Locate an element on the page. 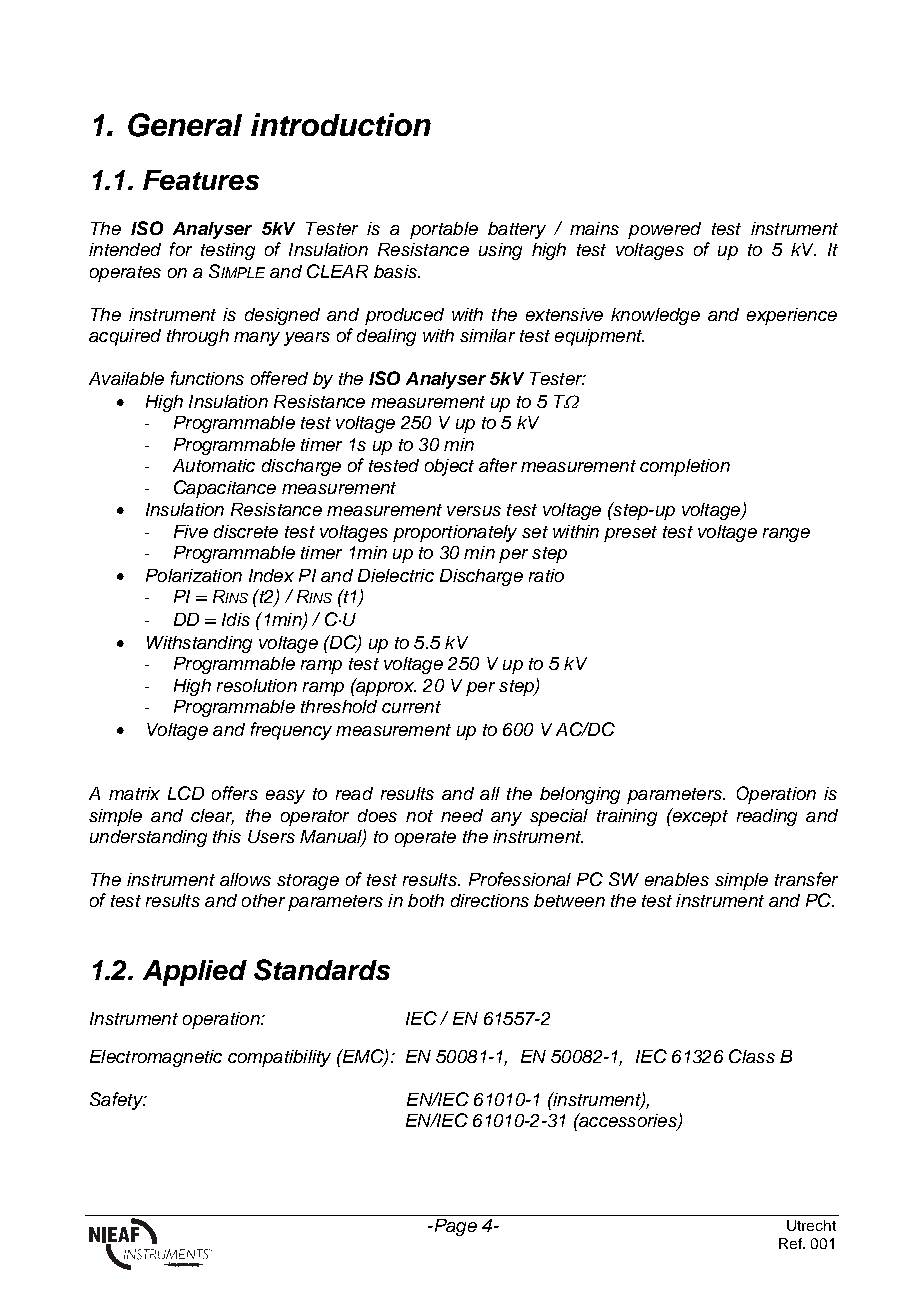 The height and width of the image is (1308, 924). Page is located at coordinates (454, 1227).
